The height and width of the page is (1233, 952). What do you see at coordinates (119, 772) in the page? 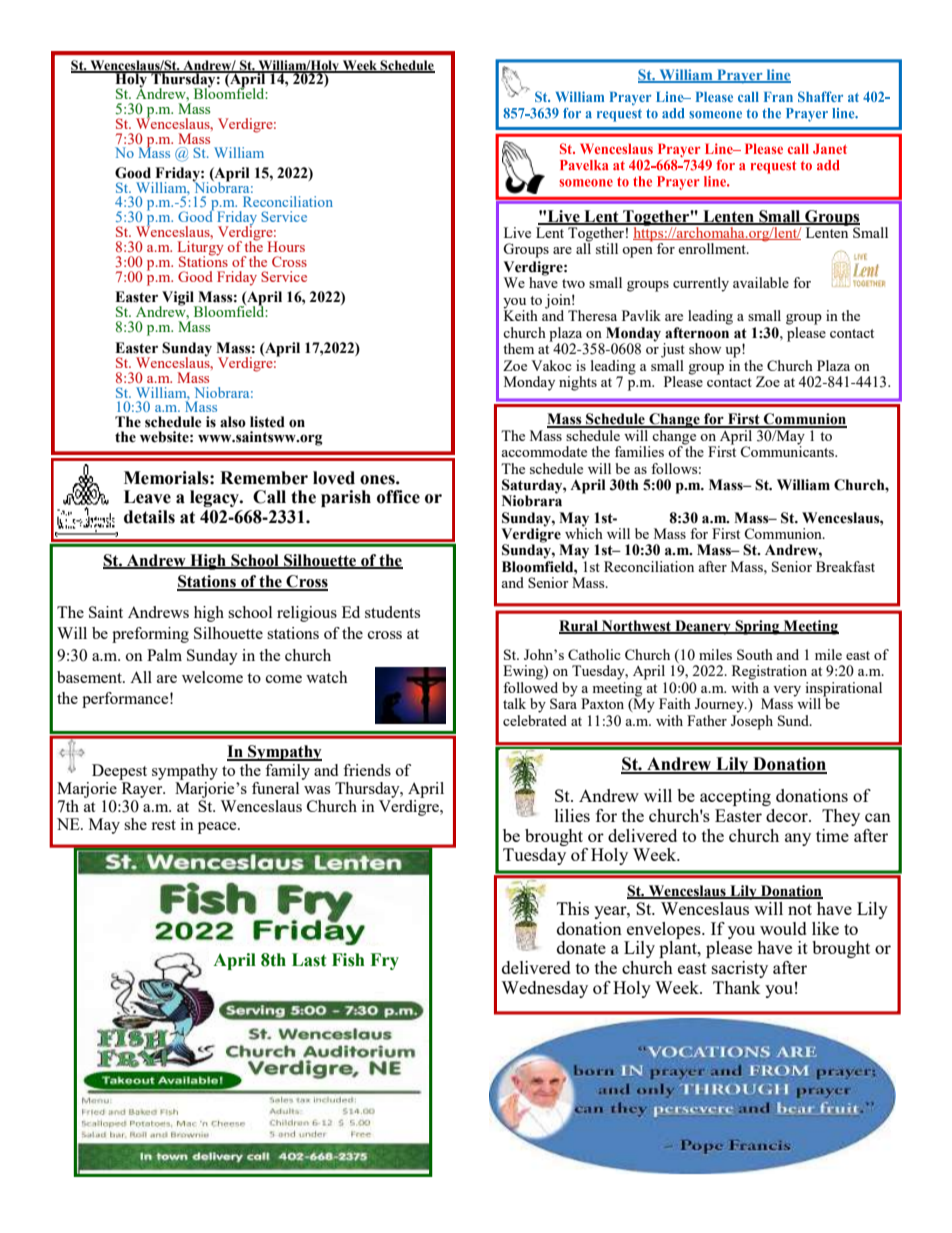
I see `Deepest` at bounding box center [119, 772].
